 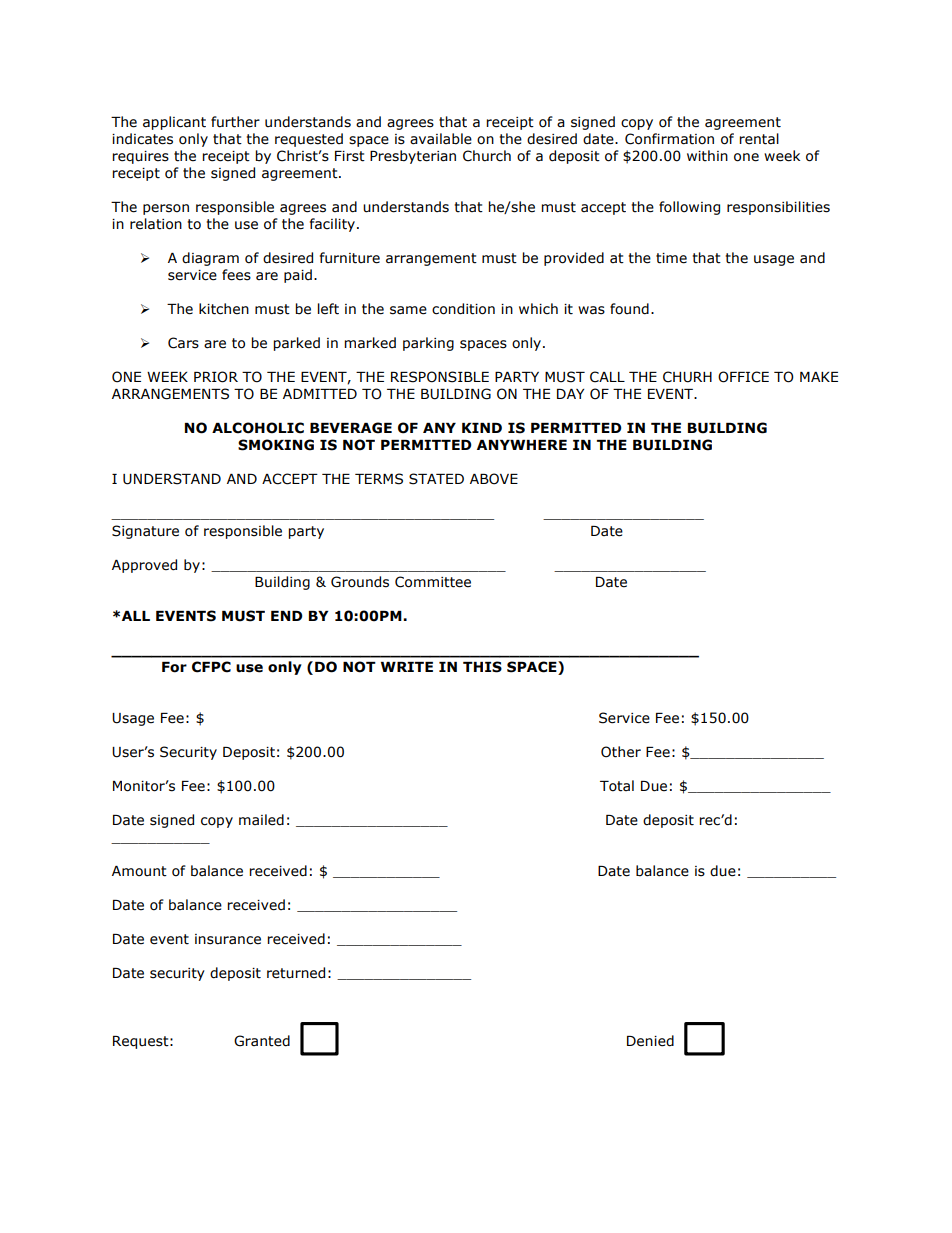 What do you see at coordinates (258, 428) in the image?
I see `ALCOHOLIC` at bounding box center [258, 428].
